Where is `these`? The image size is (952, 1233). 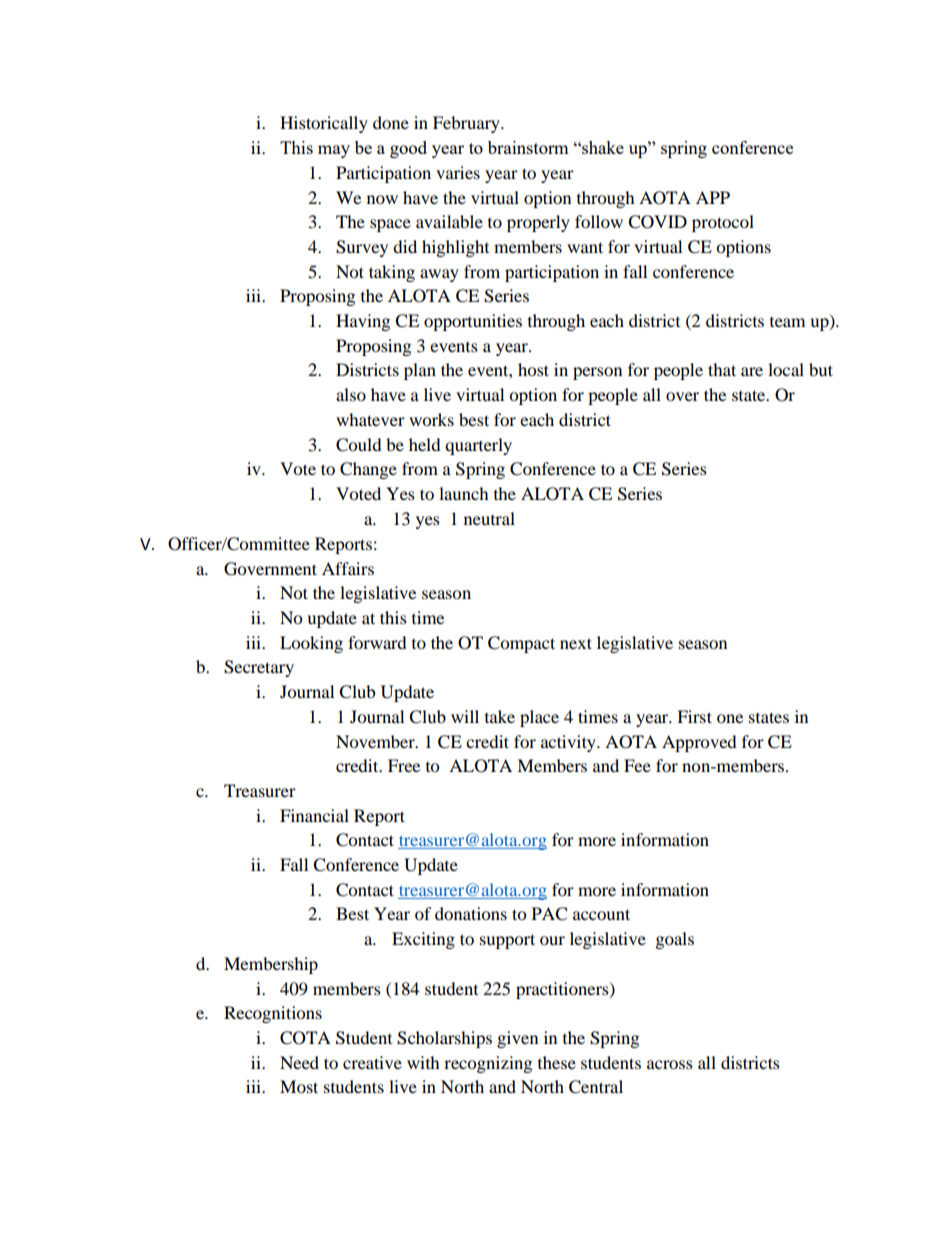
these is located at coordinates (557, 1062).
